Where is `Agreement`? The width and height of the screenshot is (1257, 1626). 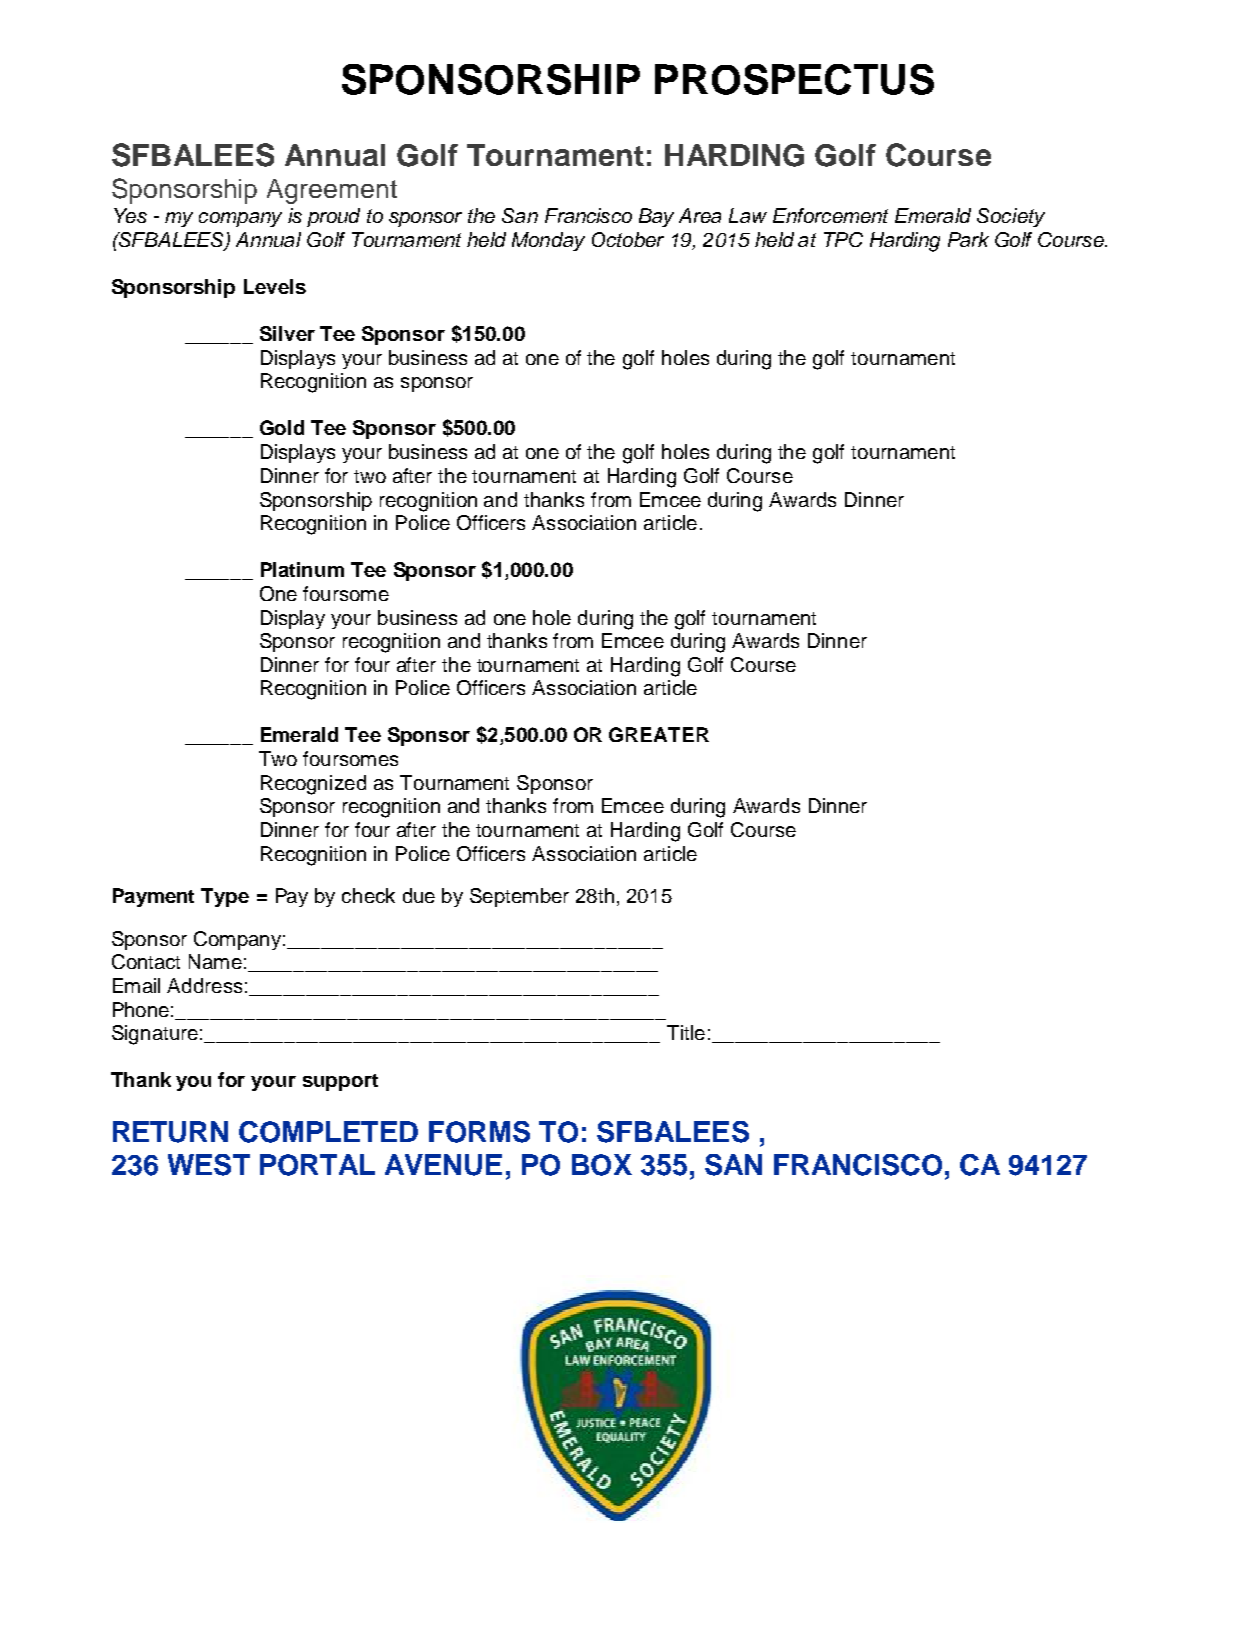
Agreement is located at coordinates (332, 191).
